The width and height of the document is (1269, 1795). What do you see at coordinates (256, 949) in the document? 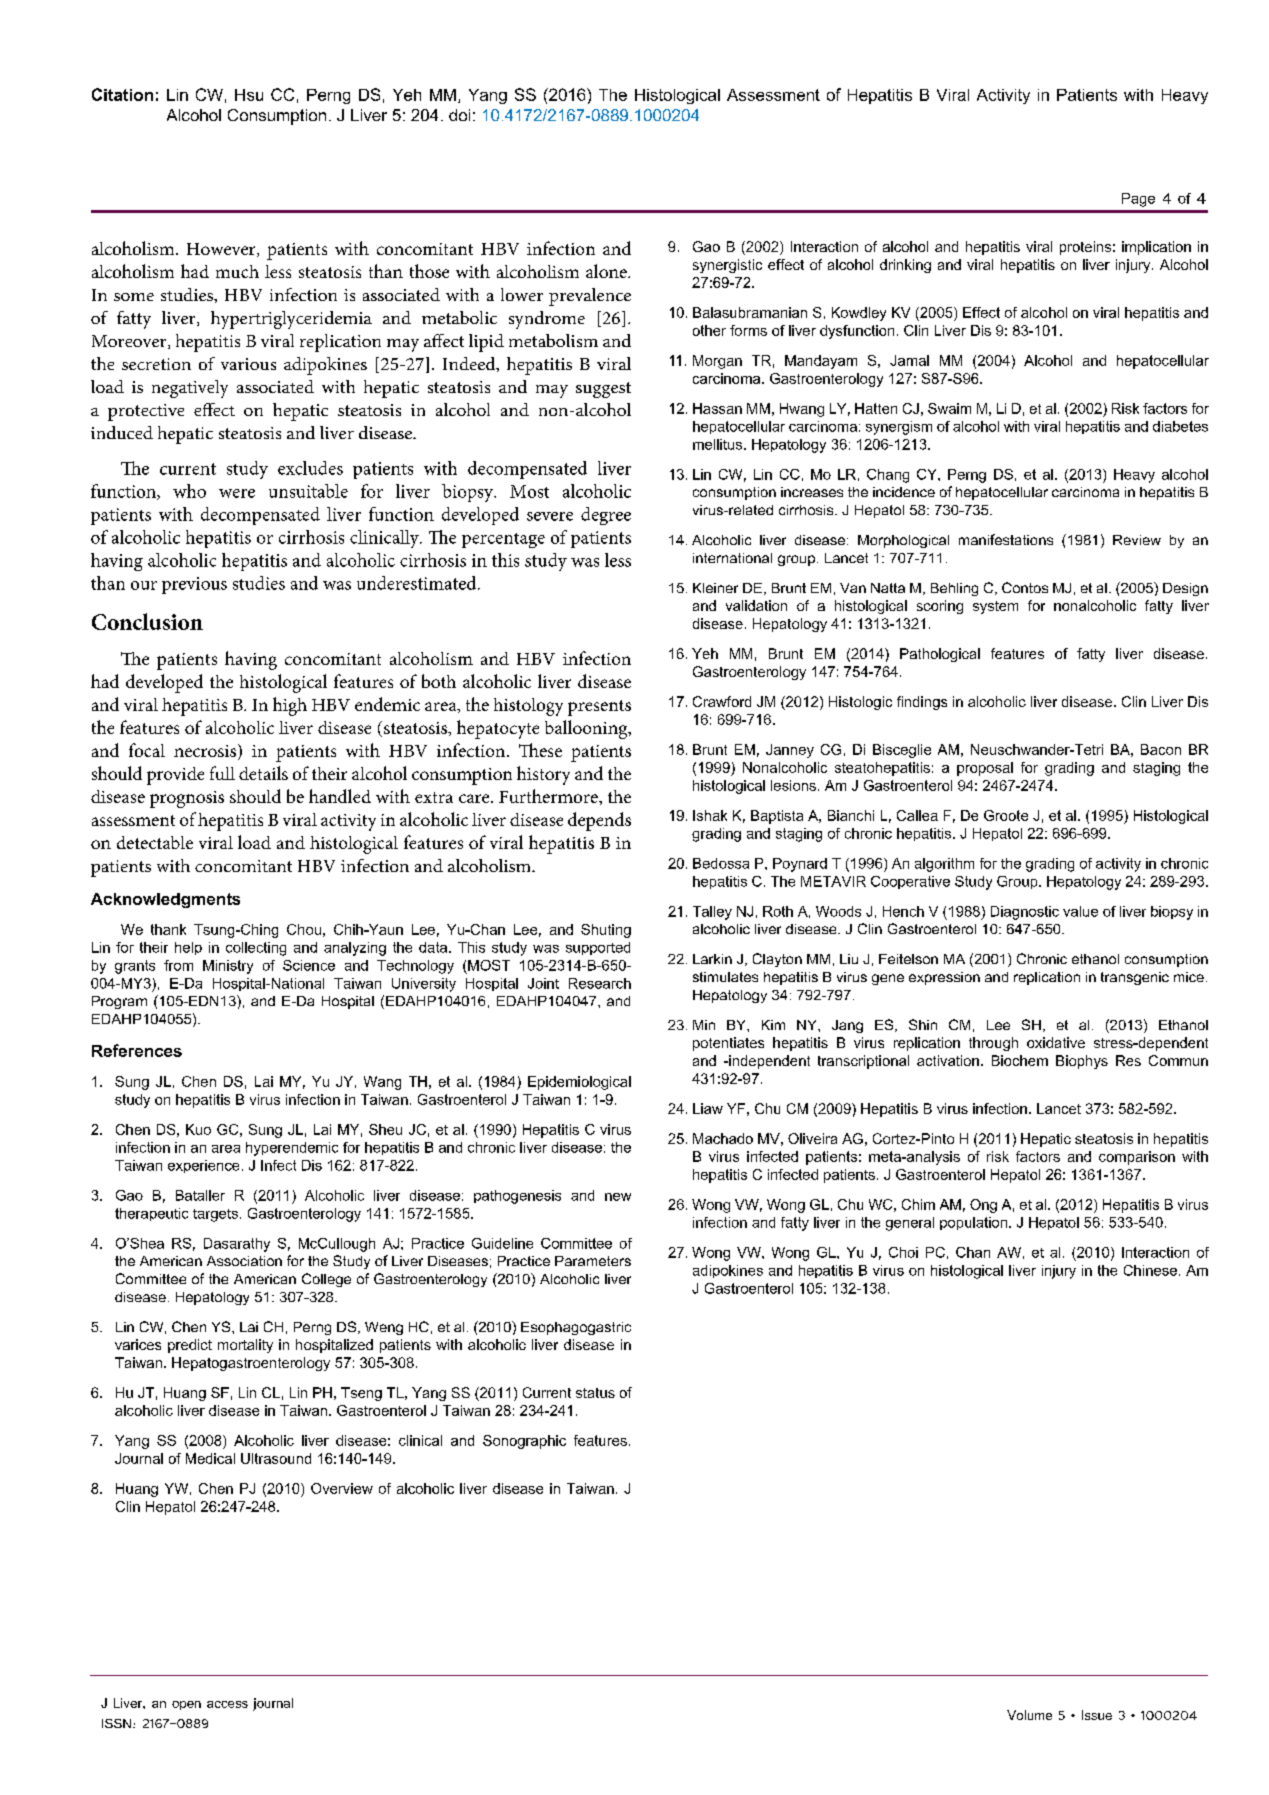
I see `collecting` at bounding box center [256, 949].
